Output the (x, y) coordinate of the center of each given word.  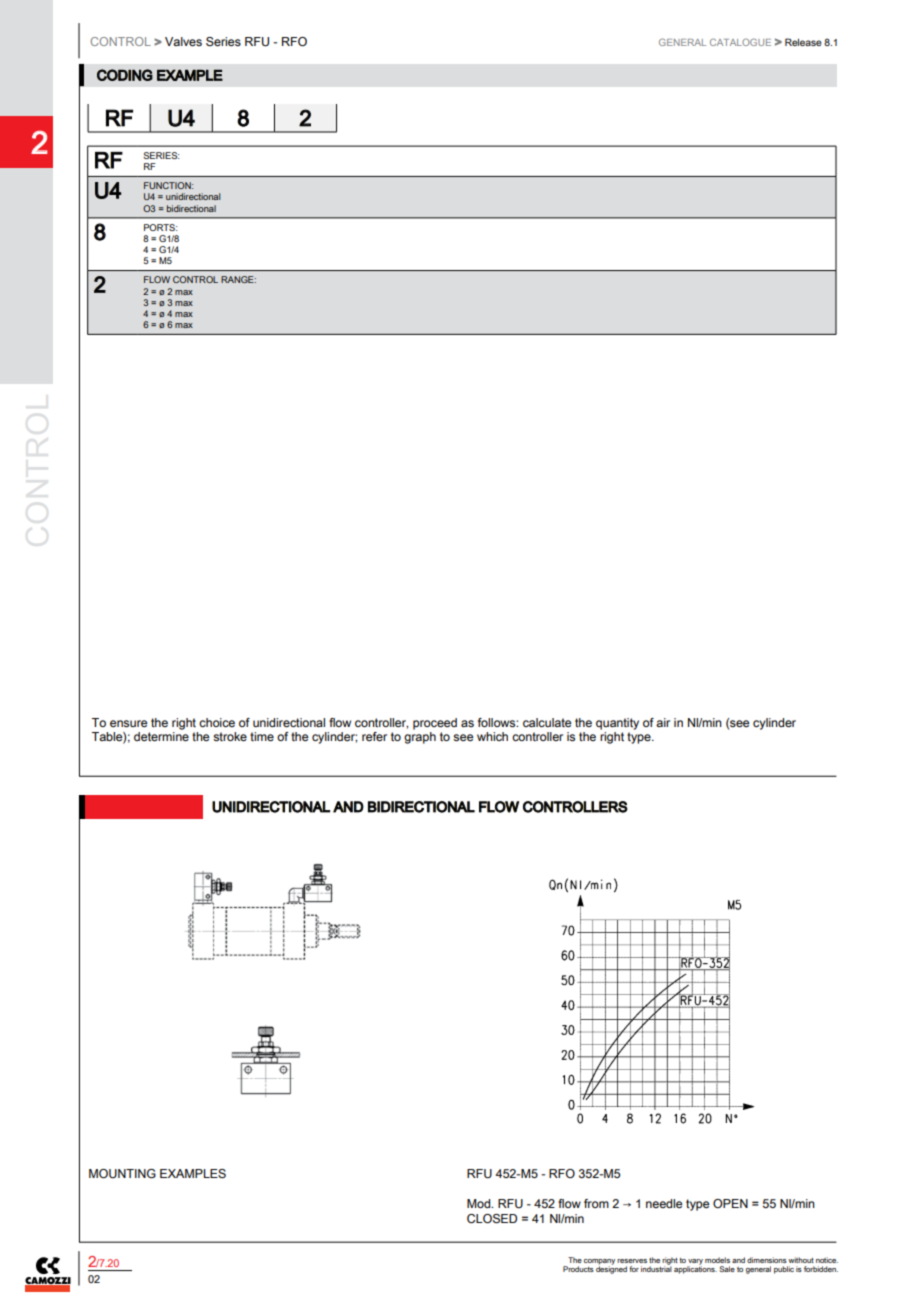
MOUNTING (122, 1174)
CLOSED (492, 1218)
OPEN (730, 1203)
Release (803, 42)
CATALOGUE (740, 42)
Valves (183, 41)
